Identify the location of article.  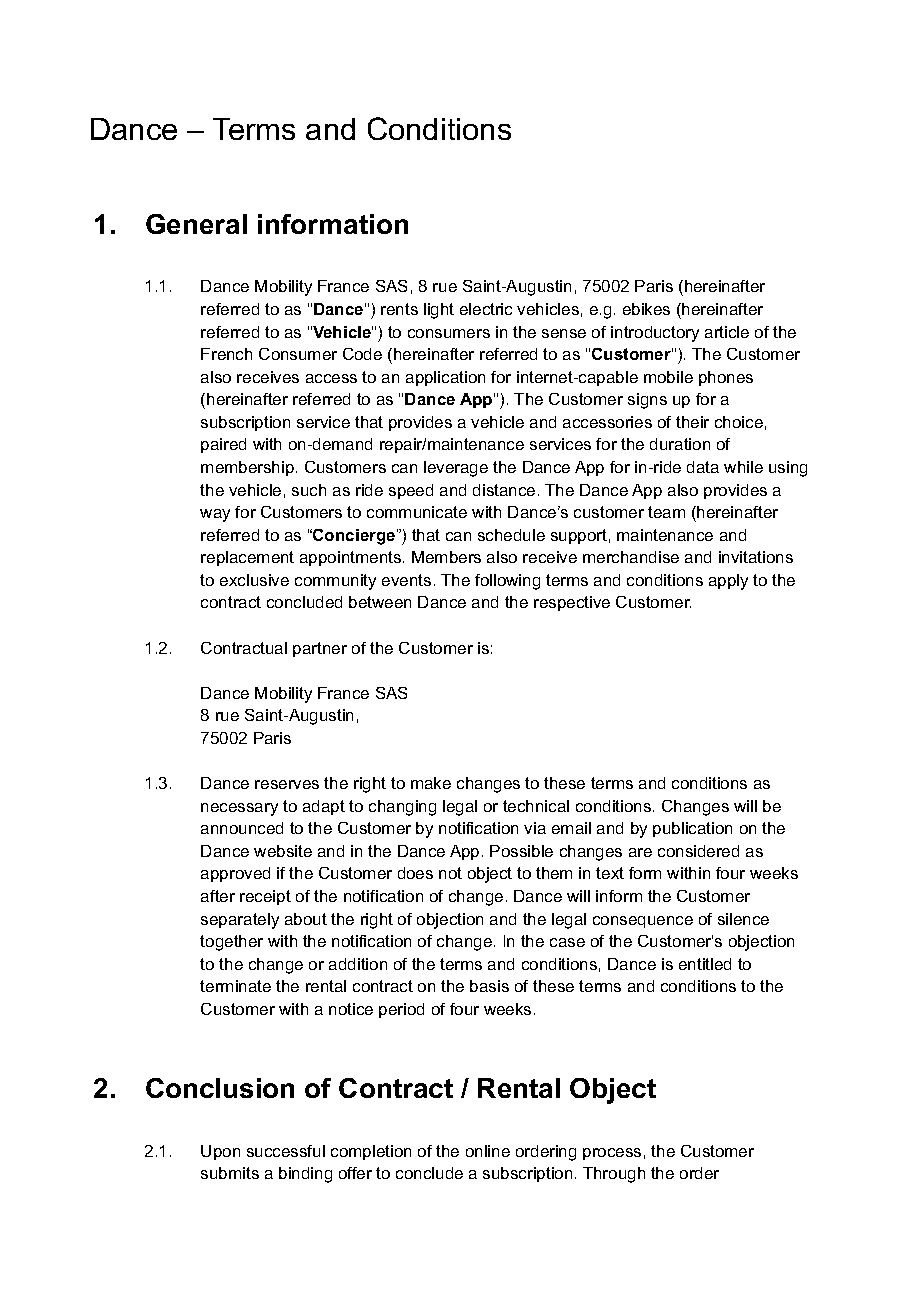
(727, 332).
